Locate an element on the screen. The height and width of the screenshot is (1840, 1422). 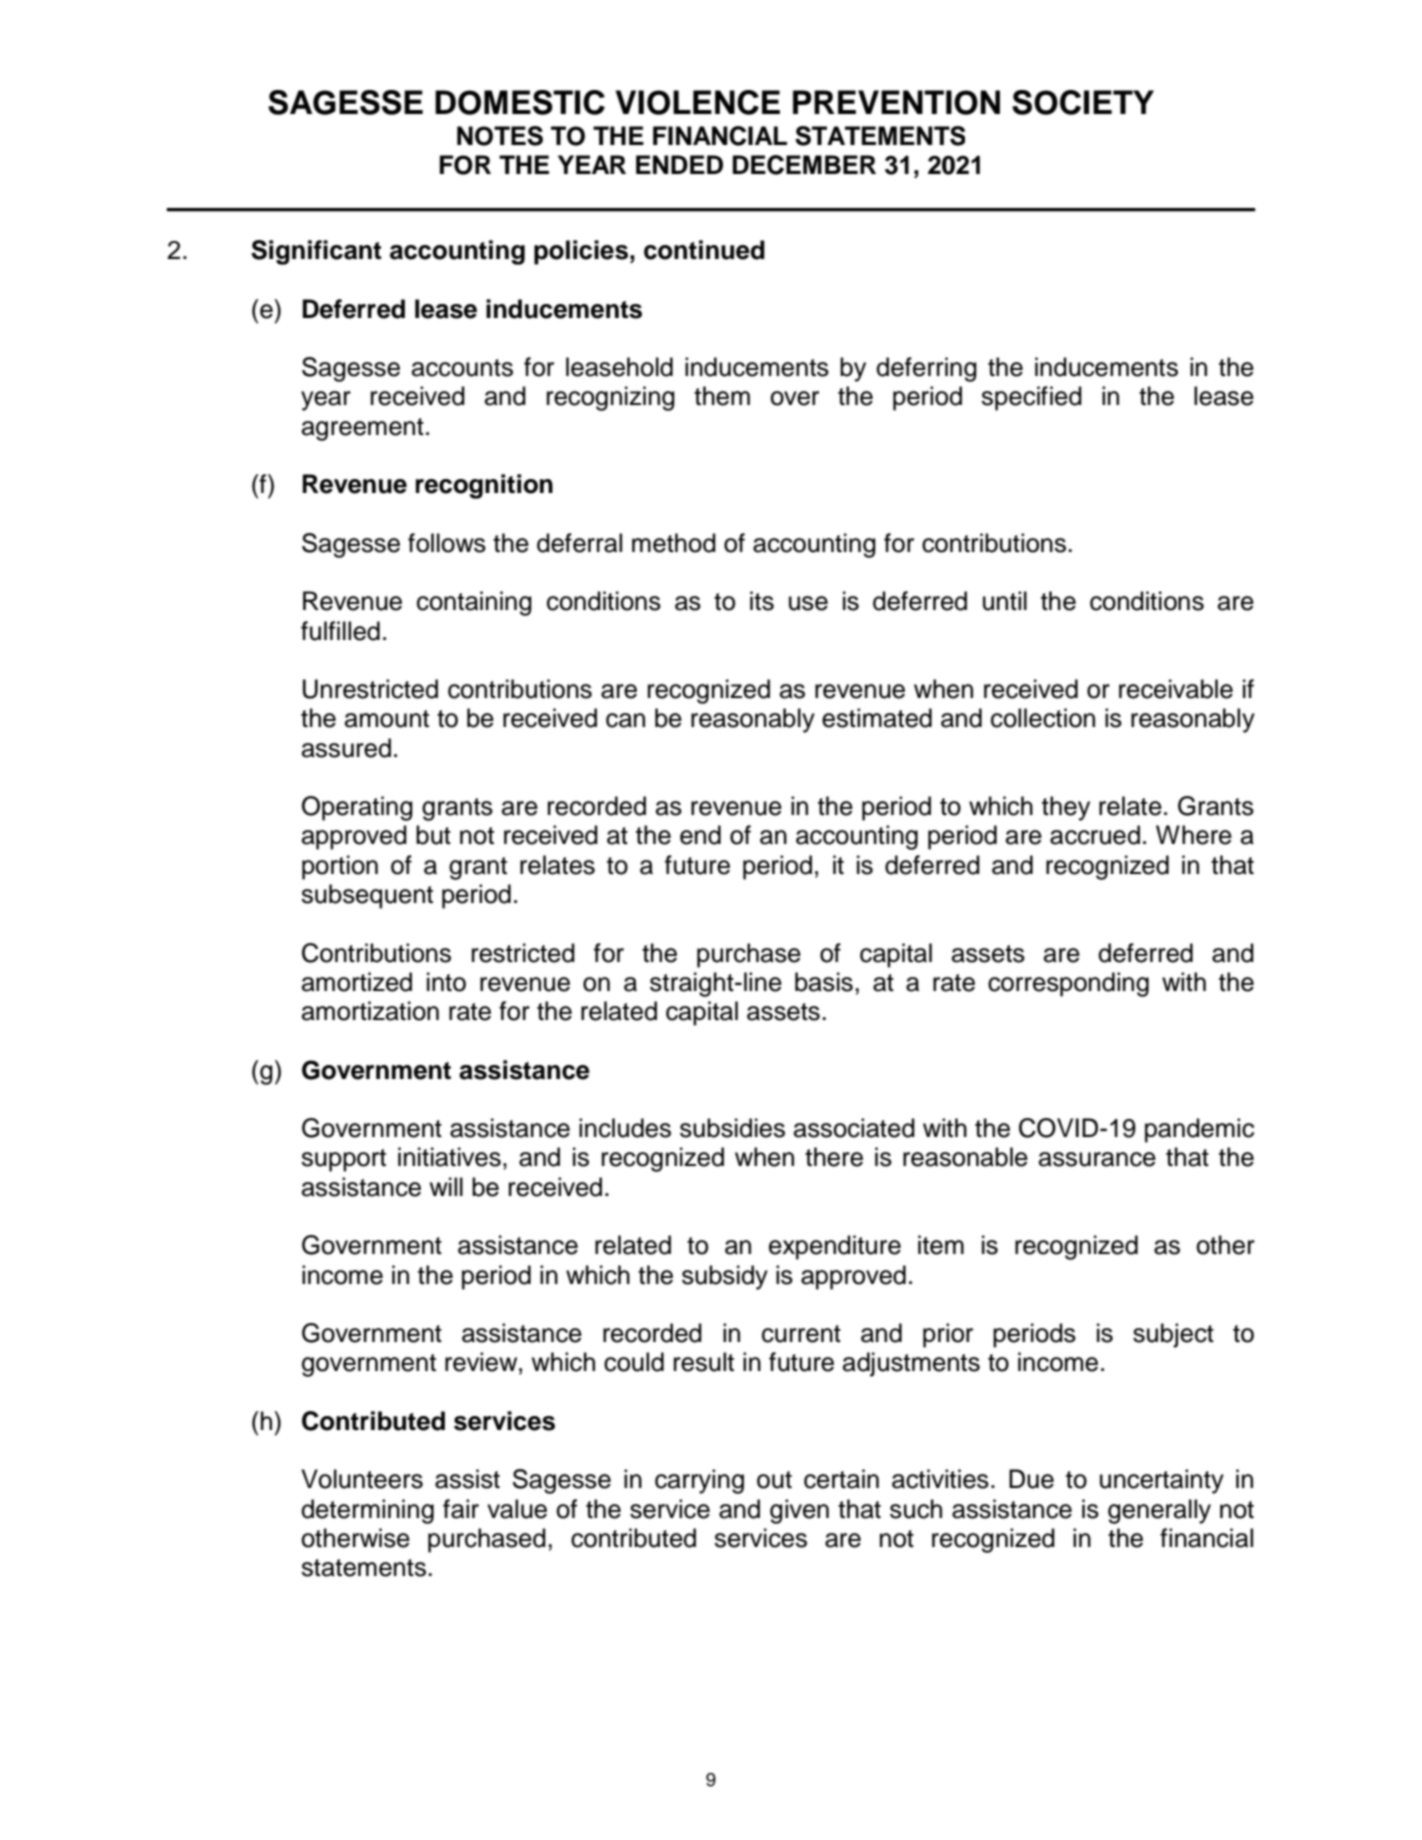
DECEMBER is located at coordinates (804, 165).
